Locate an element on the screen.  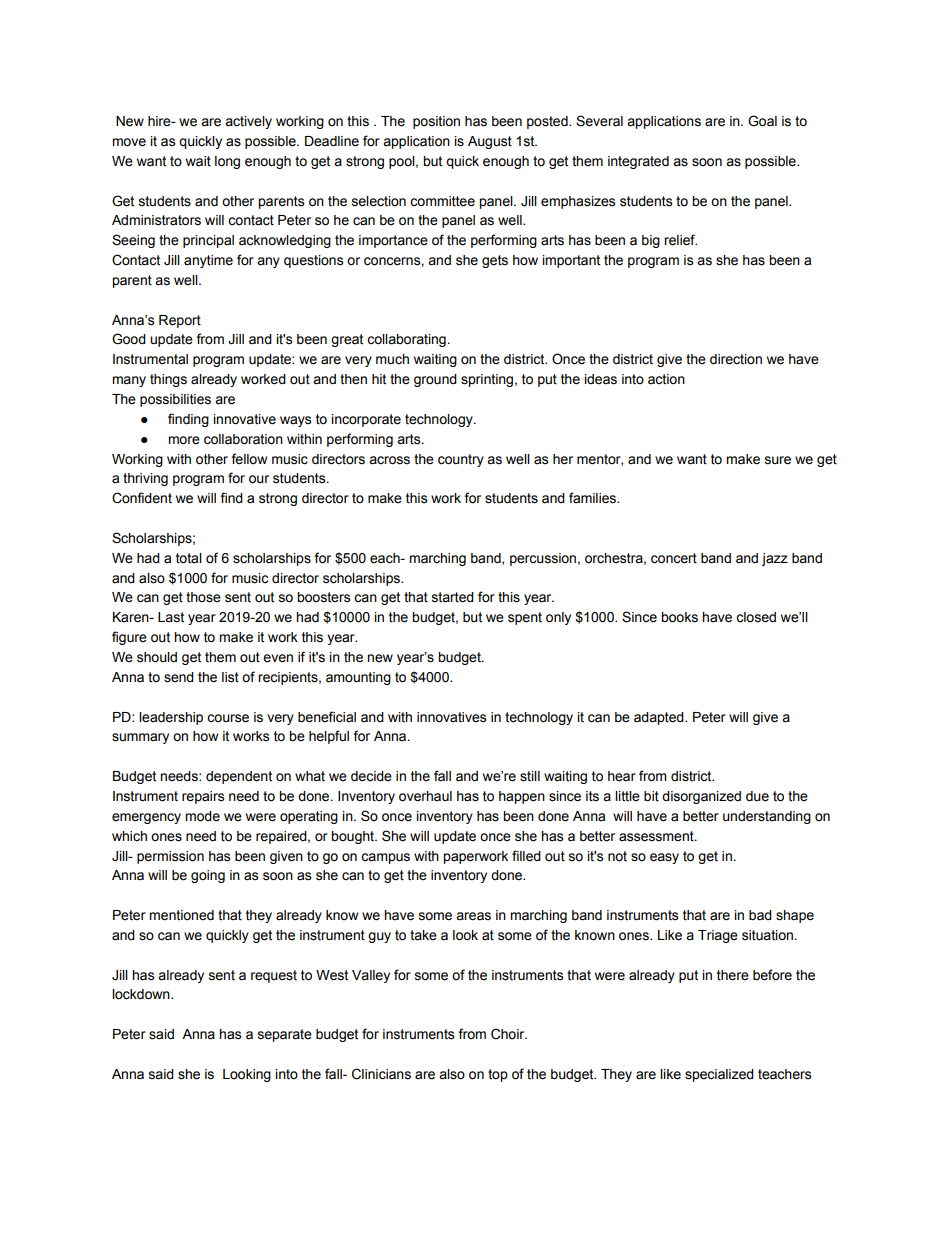
ground is located at coordinates (435, 380).
